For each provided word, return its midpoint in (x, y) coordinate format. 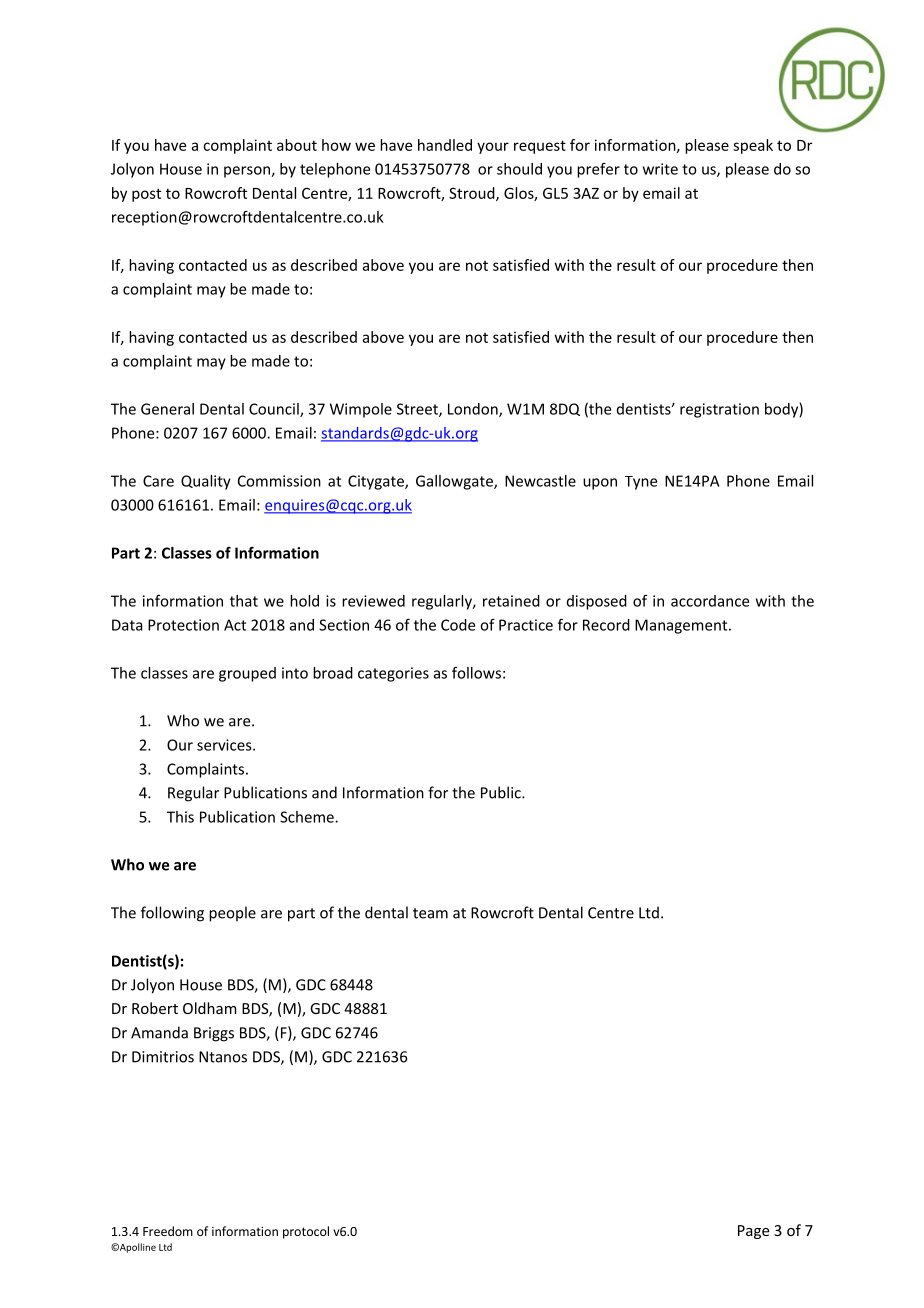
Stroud (473, 194)
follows (476, 673)
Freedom (168, 1231)
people (232, 914)
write (660, 169)
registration (719, 410)
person (248, 172)
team (430, 913)
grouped (247, 674)
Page (753, 1232)
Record (606, 625)
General (167, 409)
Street (418, 410)
